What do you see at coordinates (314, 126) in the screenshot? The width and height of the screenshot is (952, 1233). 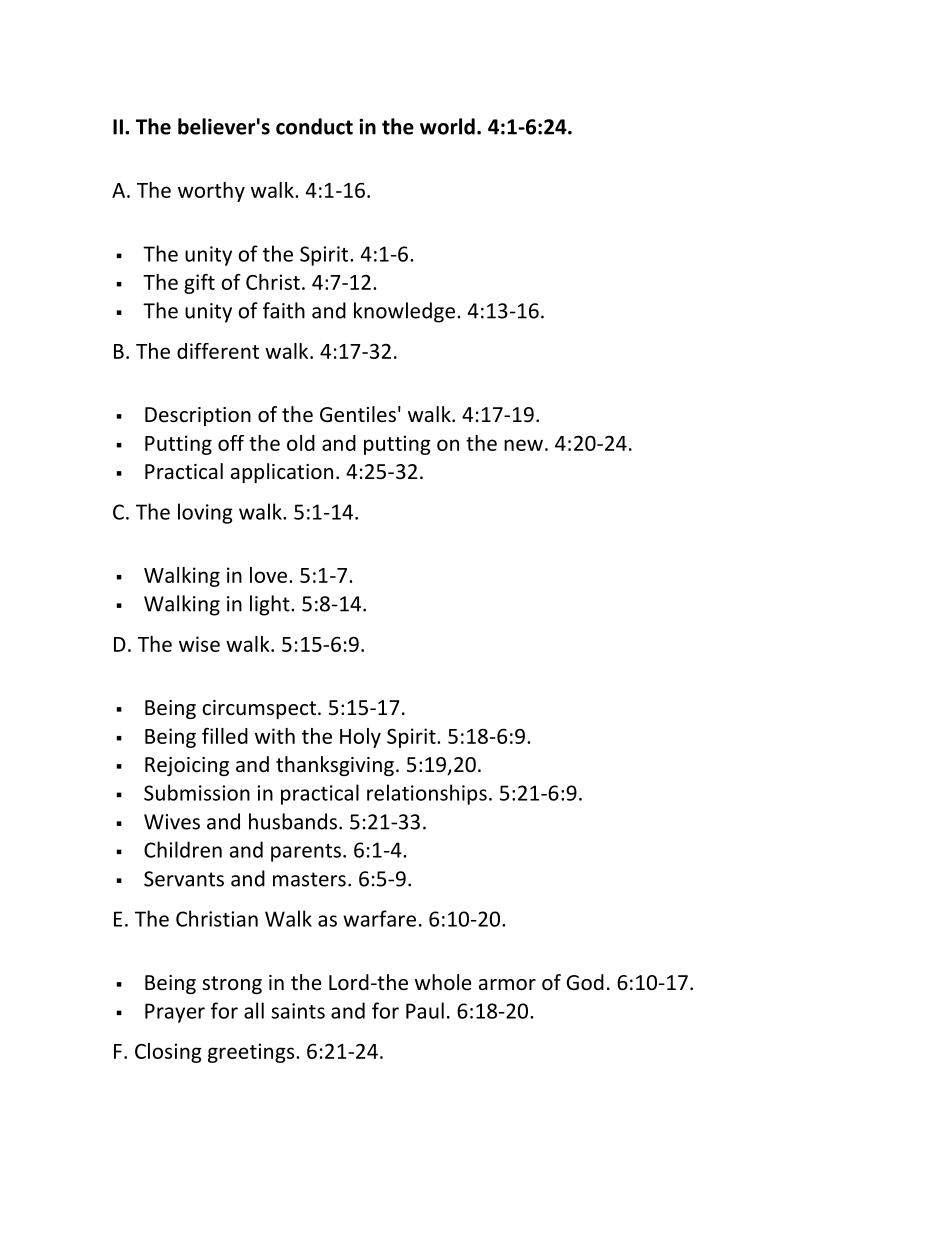 I see `conduct` at bounding box center [314, 126].
